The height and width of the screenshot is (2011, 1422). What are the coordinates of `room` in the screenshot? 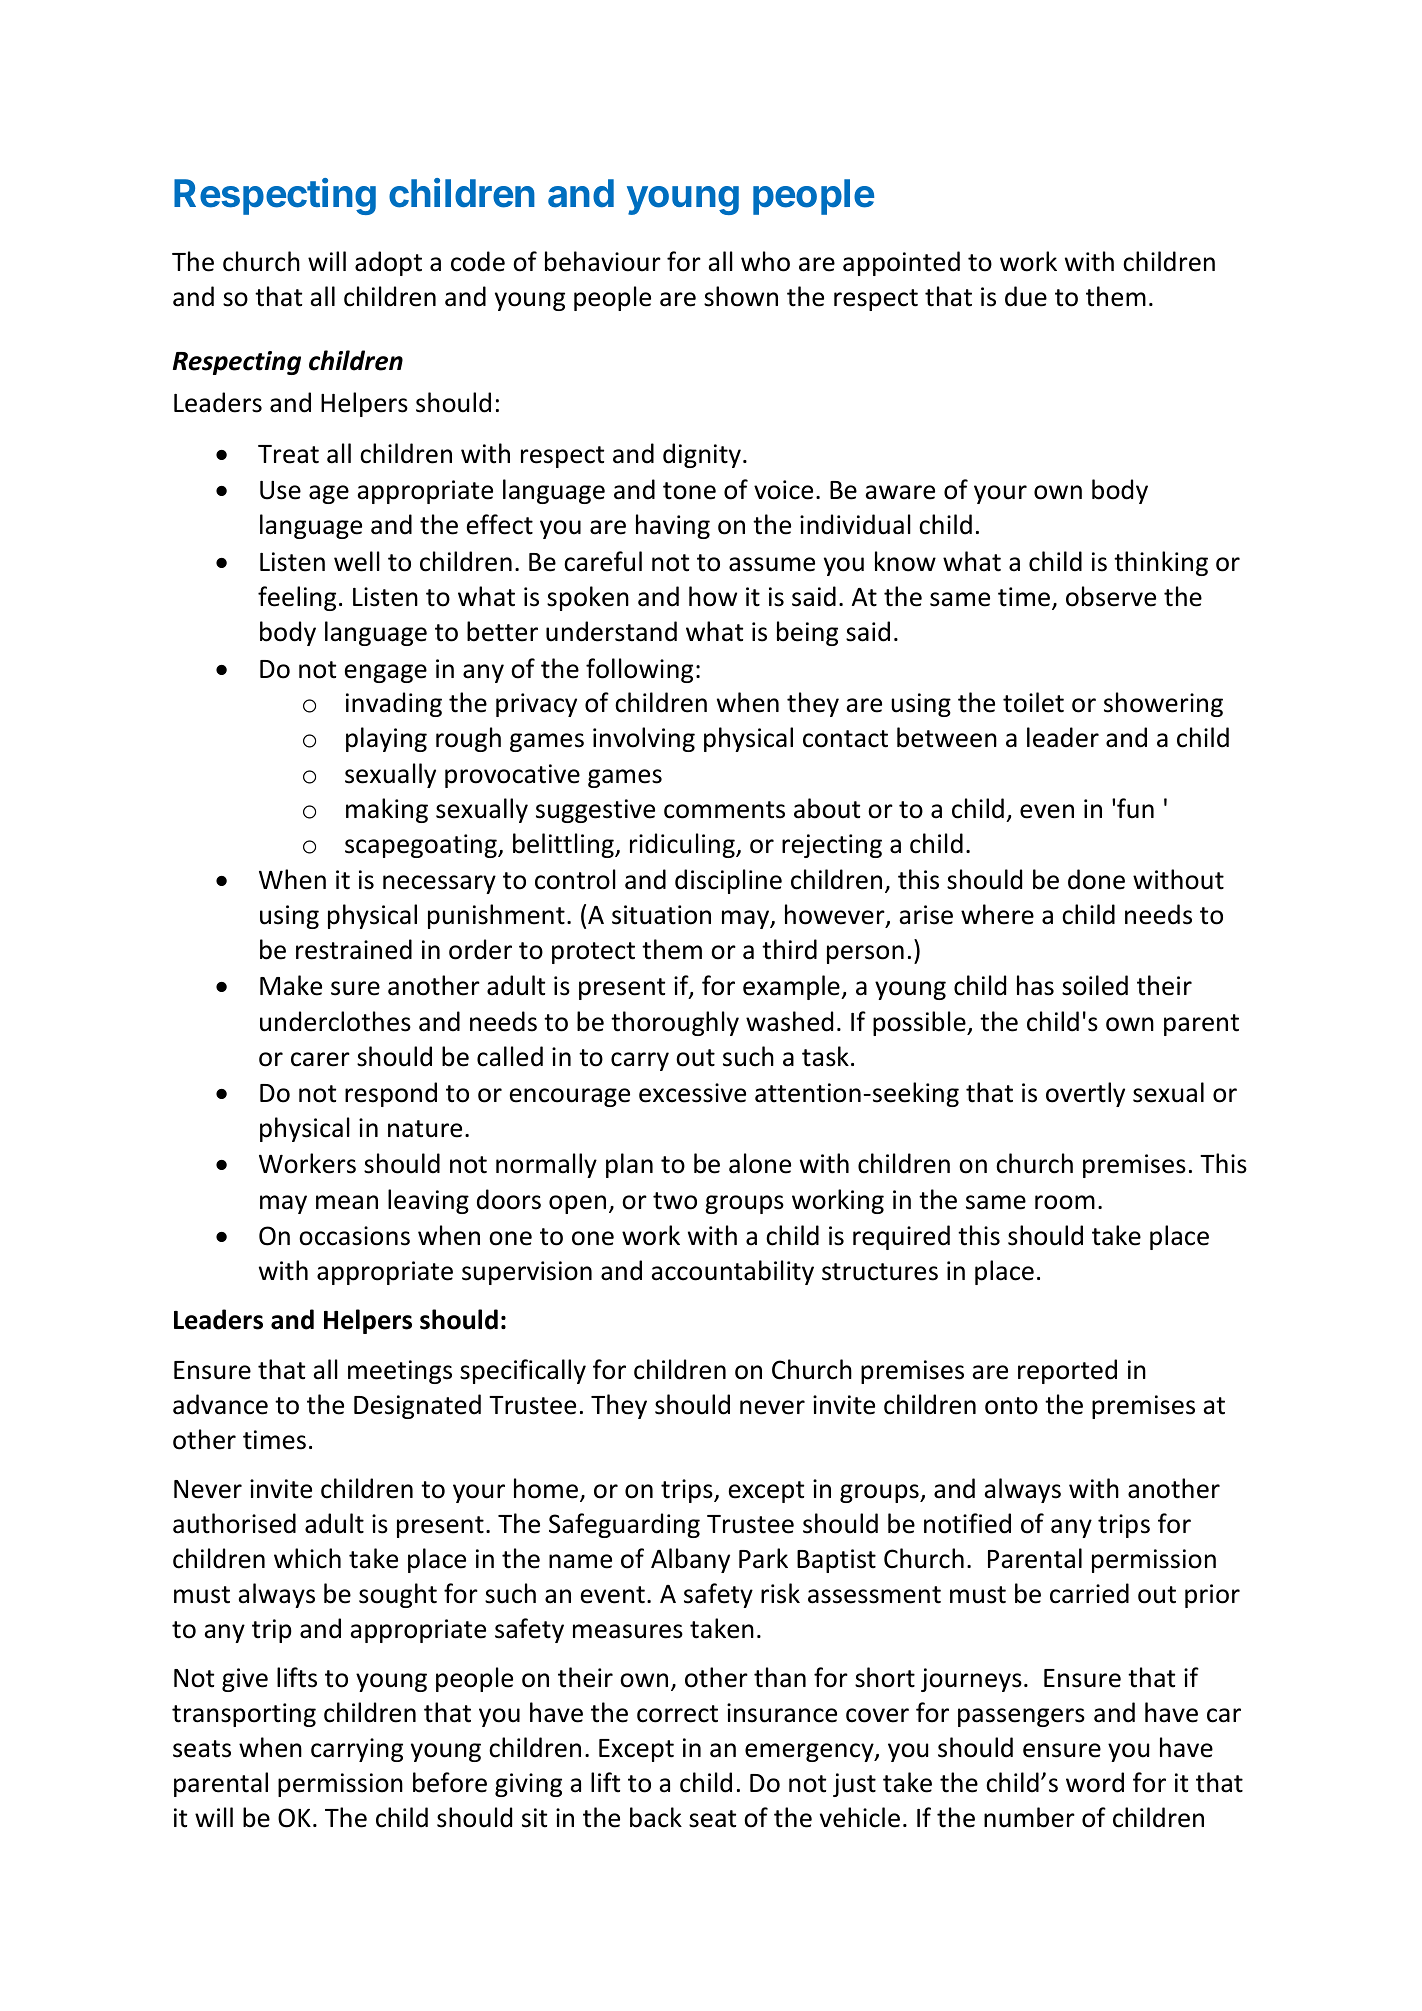 It's located at (1065, 1202).
